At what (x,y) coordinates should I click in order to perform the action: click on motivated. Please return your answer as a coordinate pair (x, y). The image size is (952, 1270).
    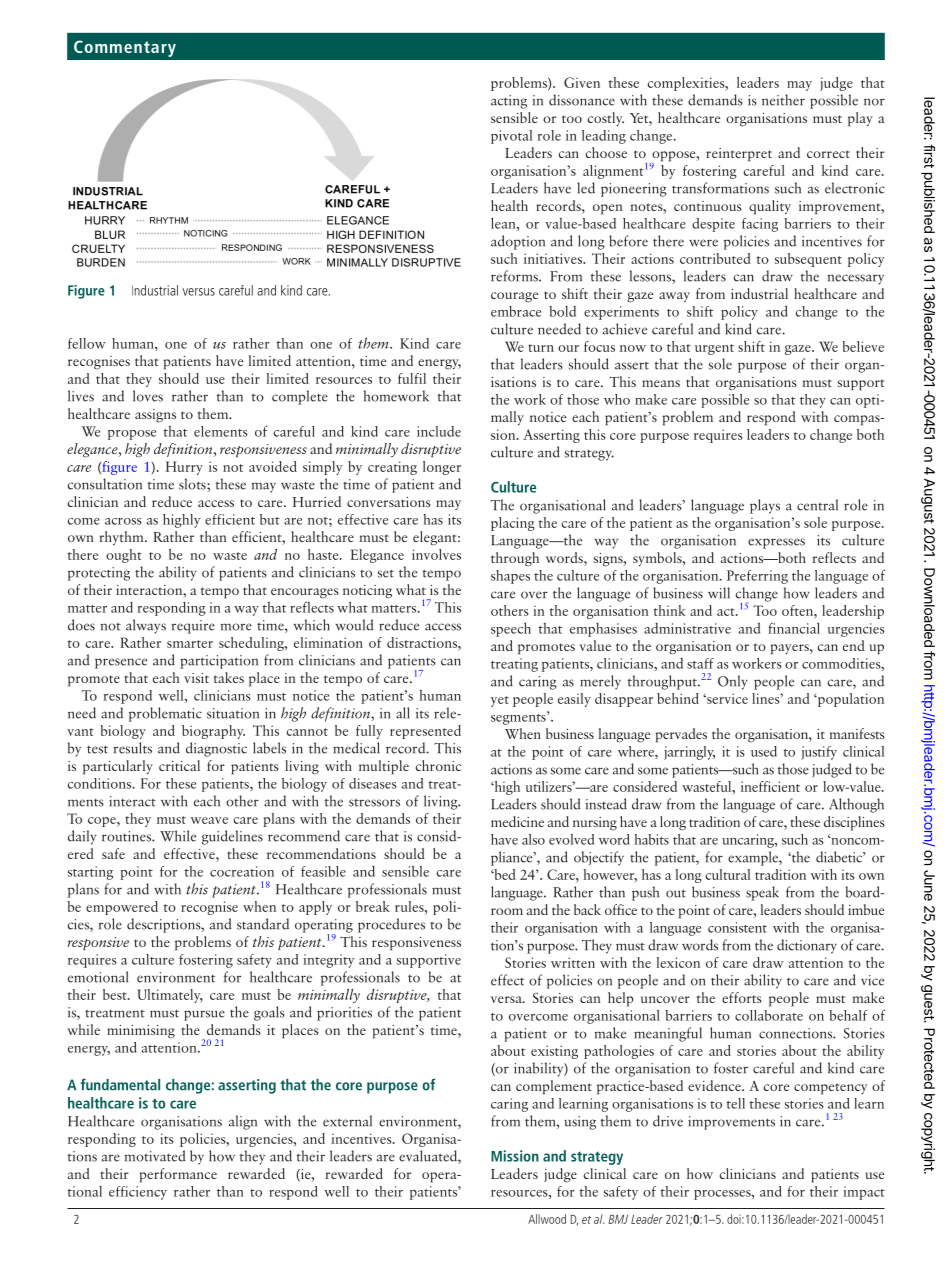
    Looking at the image, I should click on (155, 1156).
